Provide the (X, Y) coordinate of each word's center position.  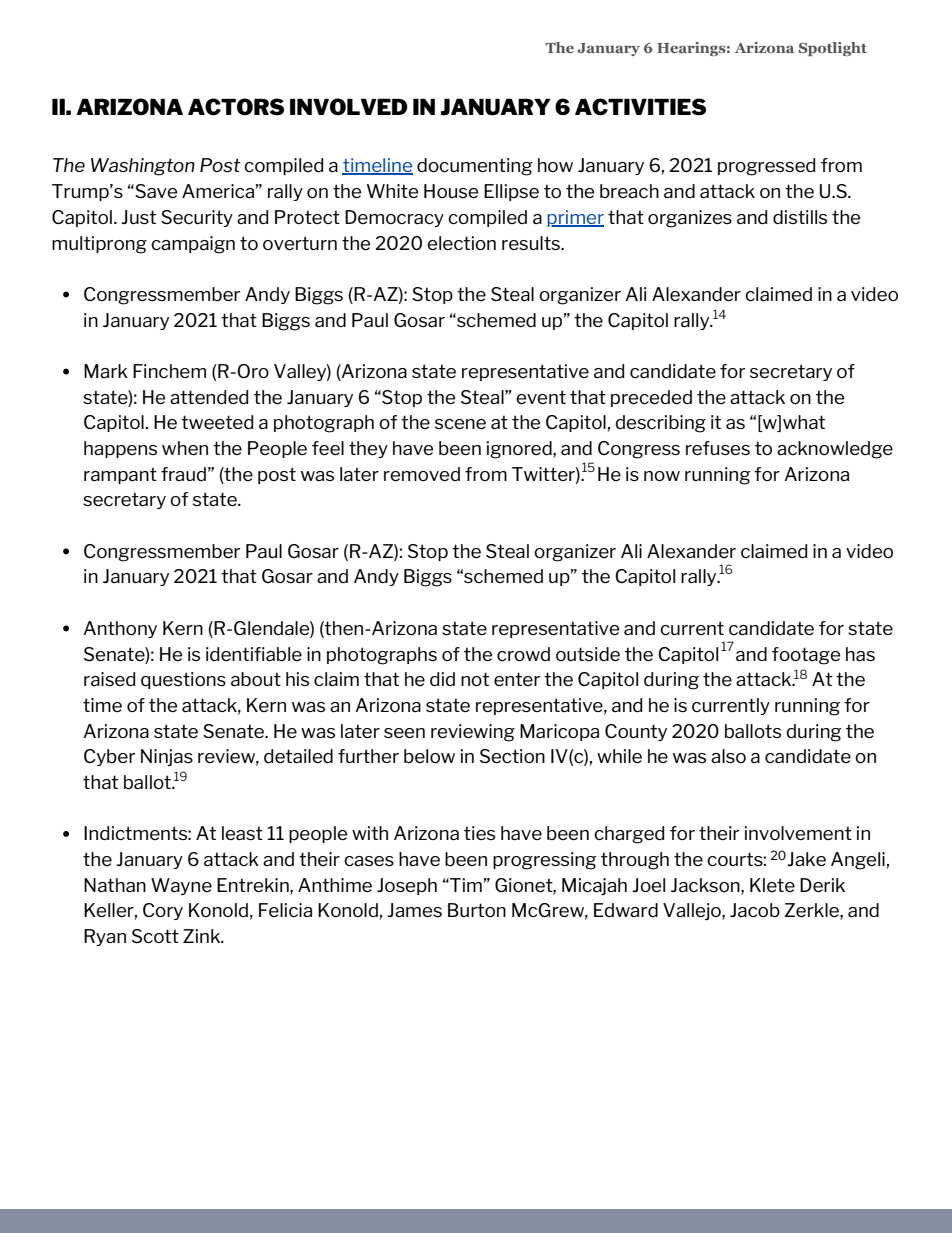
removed (422, 474)
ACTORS (236, 107)
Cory (163, 911)
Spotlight (833, 49)
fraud (183, 474)
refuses (718, 448)
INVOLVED (349, 107)
